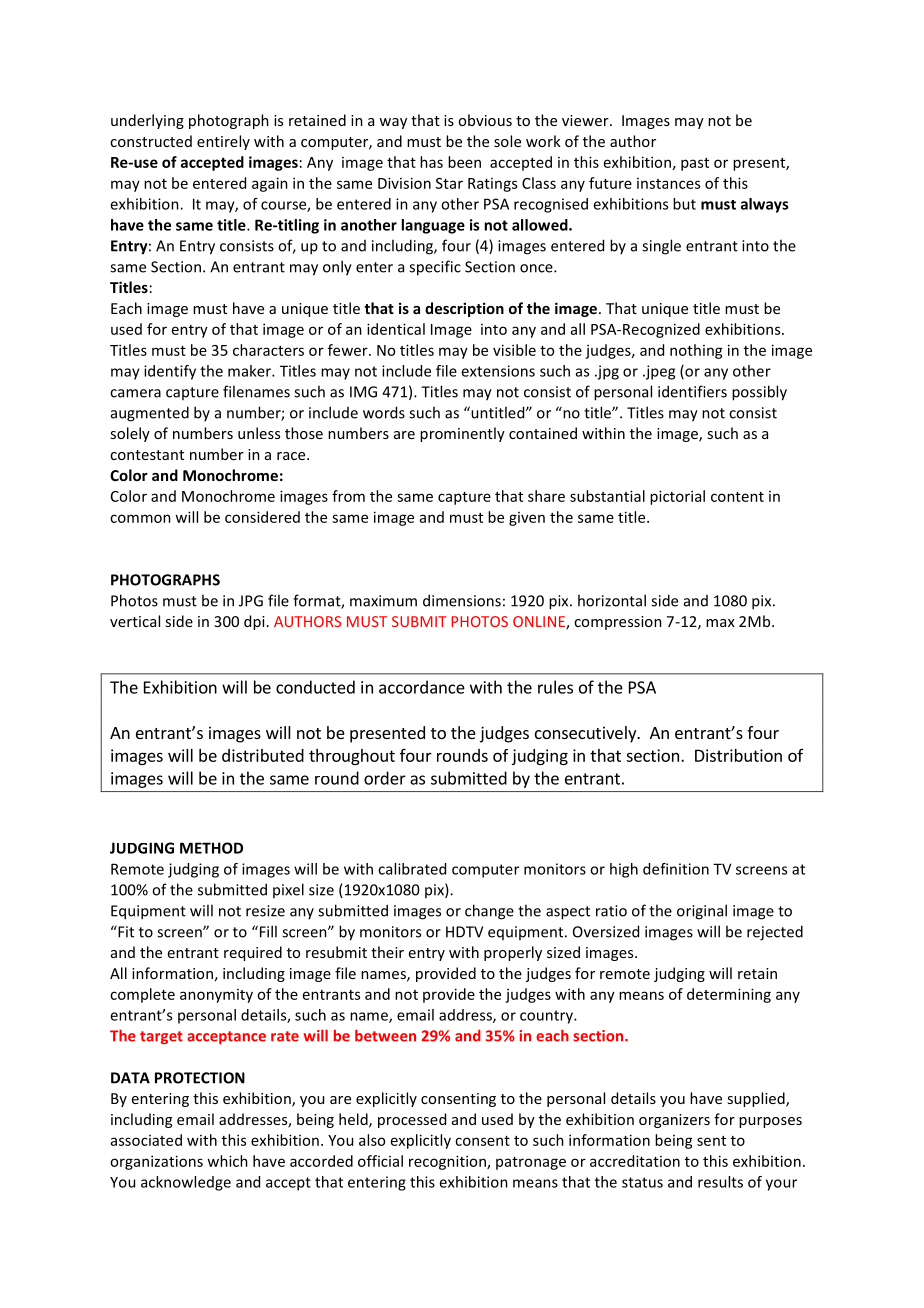 This page has height=1308, width=924. Describe the element at coordinates (422, 687) in the page. I see `accordance` at that location.
